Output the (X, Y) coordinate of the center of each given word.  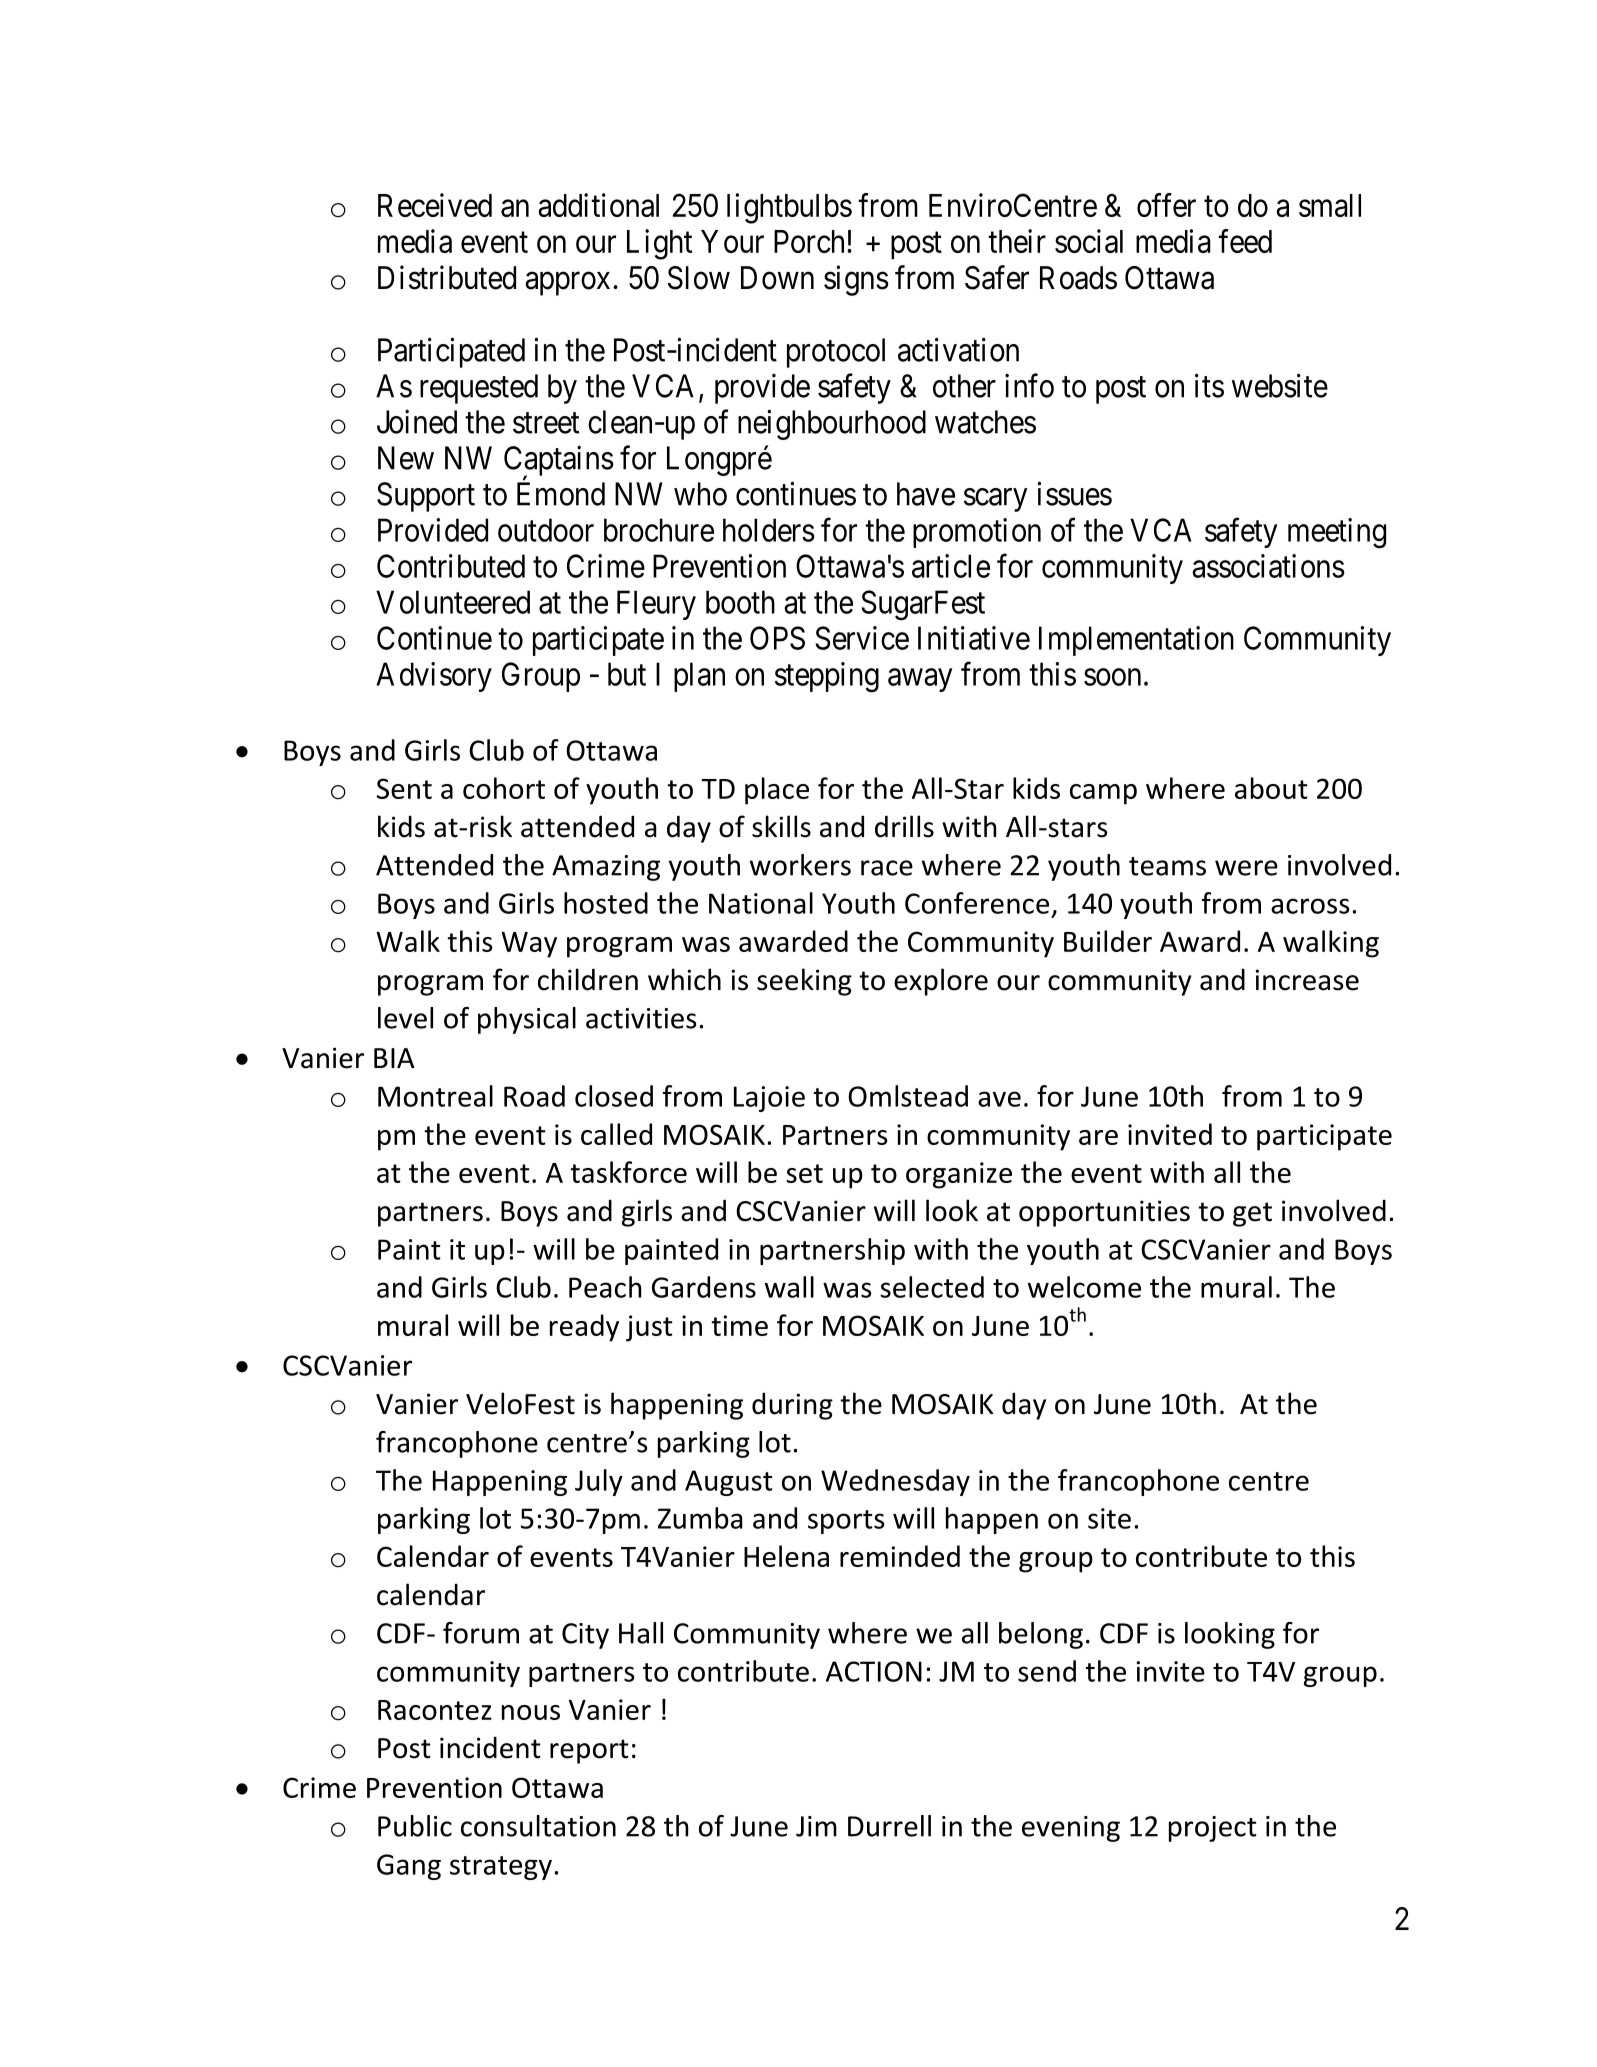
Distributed (447, 277)
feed (1245, 241)
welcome (1084, 1287)
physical (527, 1020)
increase (1307, 980)
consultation (538, 1826)
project (1213, 1829)
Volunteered (453, 602)
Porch (811, 241)
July (599, 1482)
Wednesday (895, 1482)
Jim (816, 1826)
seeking (804, 982)
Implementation (1136, 641)
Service (862, 638)
